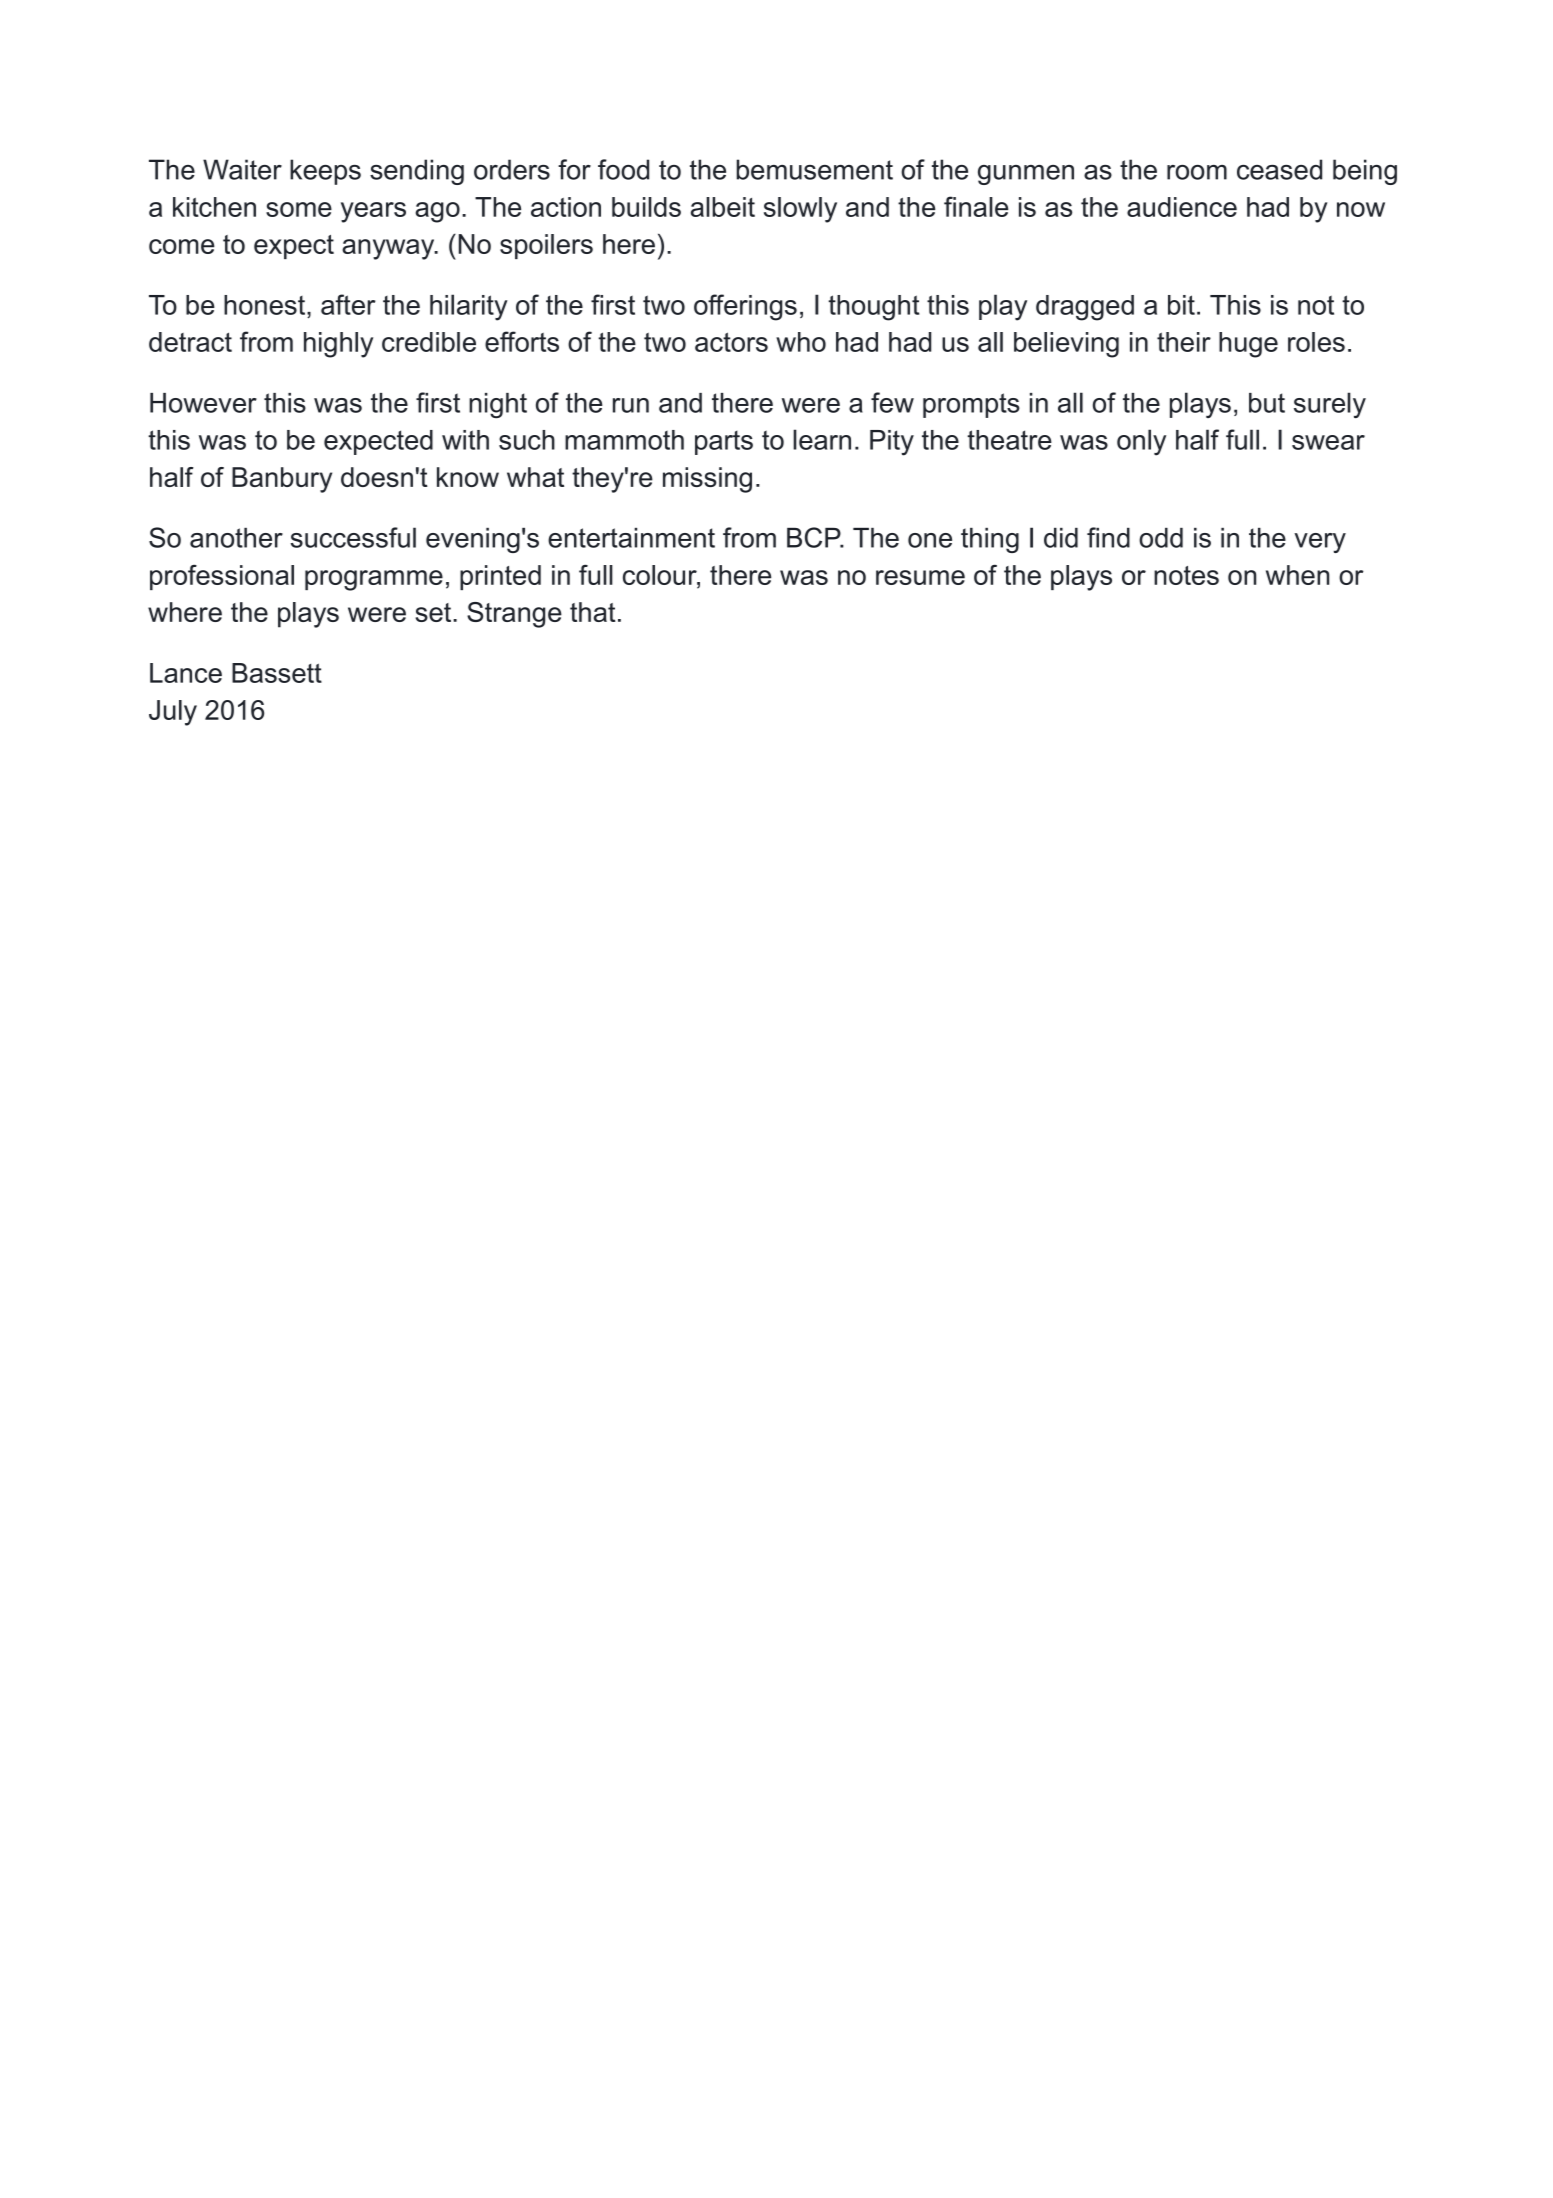 This screenshot has width=1553, height=2198. I want to click on Bassett, so click(277, 673).
